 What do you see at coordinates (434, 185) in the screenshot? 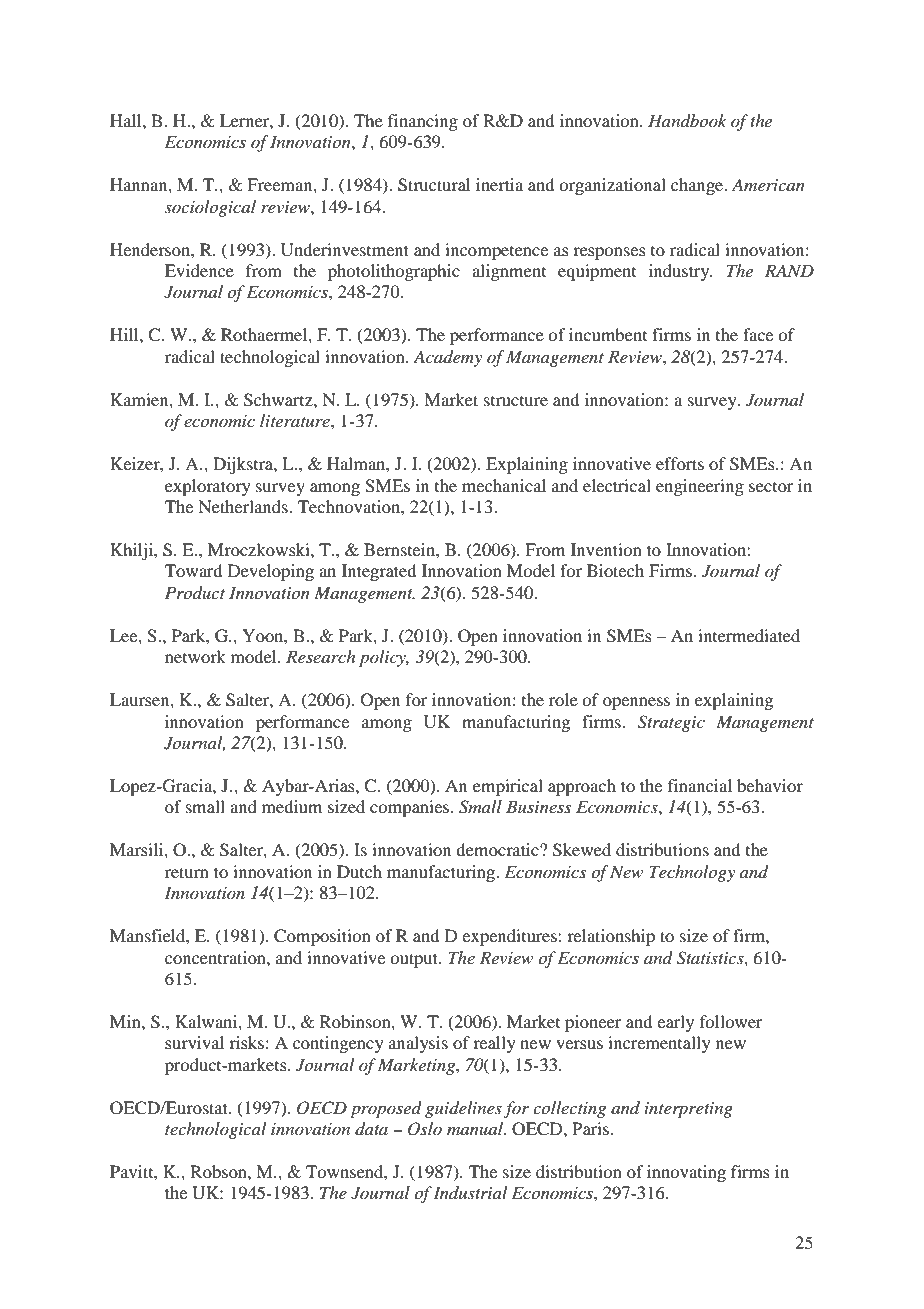
I see `Structural` at bounding box center [434, 185].
